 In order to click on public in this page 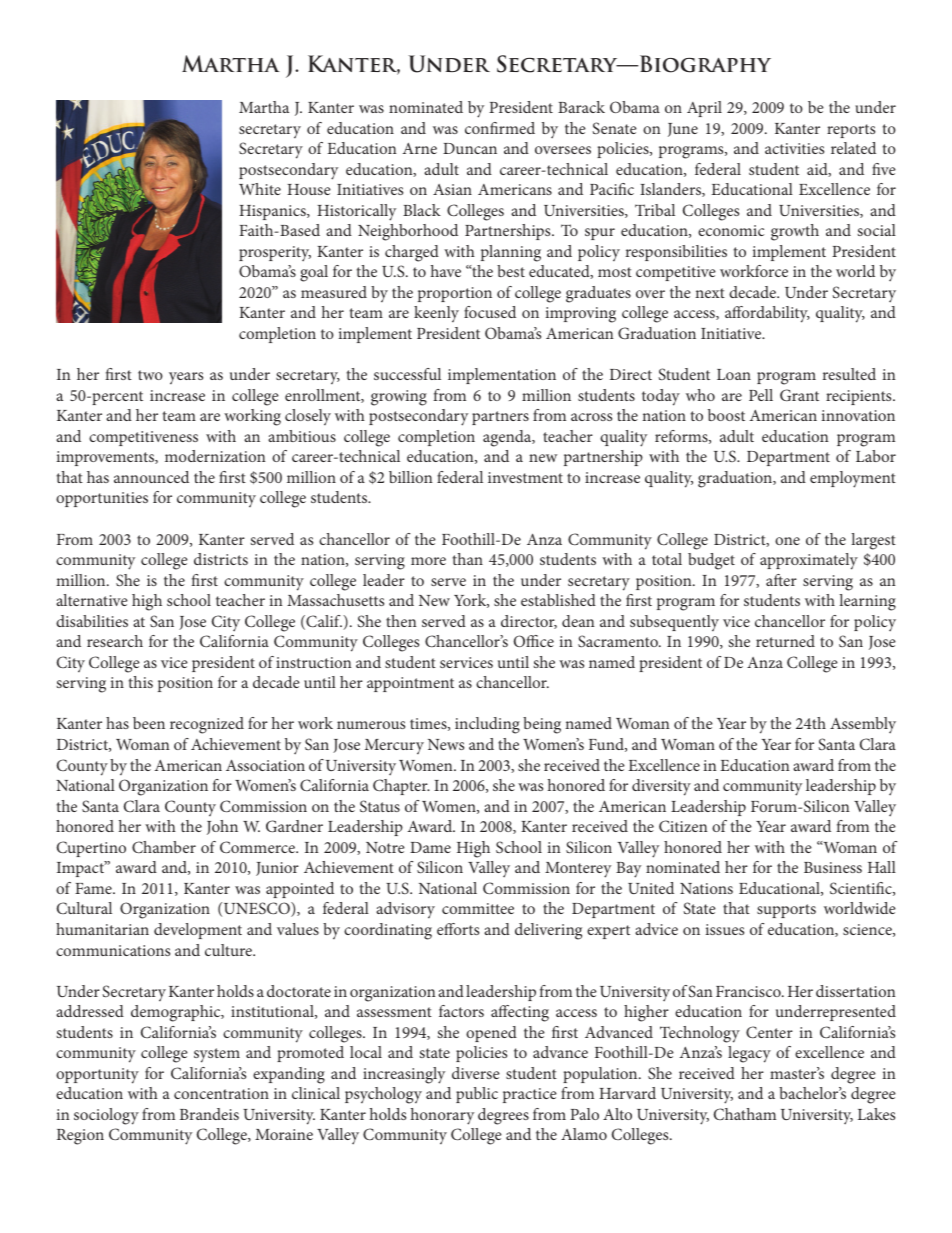, I will do `click(477, 1095)`.
